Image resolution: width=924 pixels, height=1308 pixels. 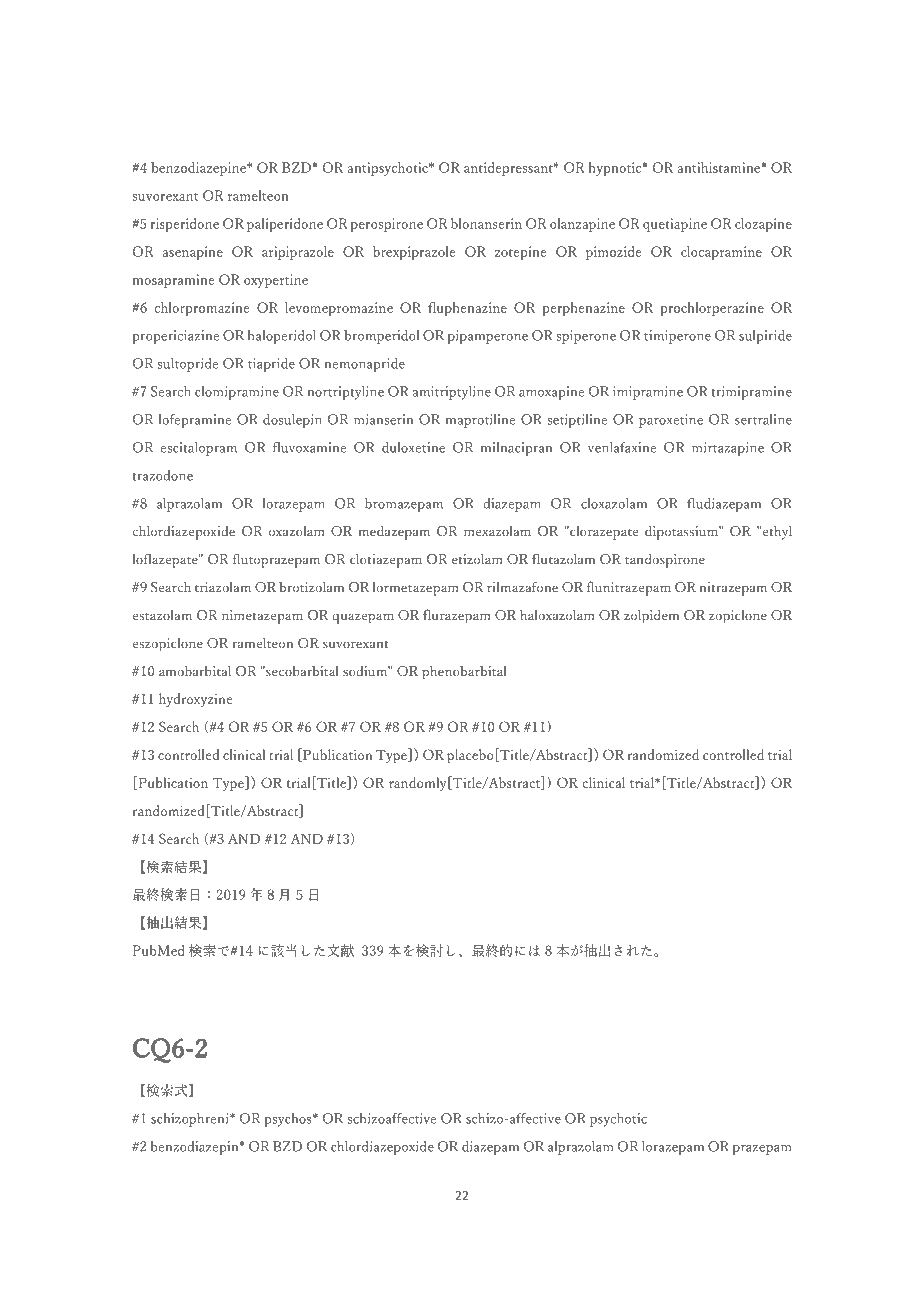 What do you see at coordinates (413, 447) in the document?
I see `duloxetine` at bounding box center [413, 447].
